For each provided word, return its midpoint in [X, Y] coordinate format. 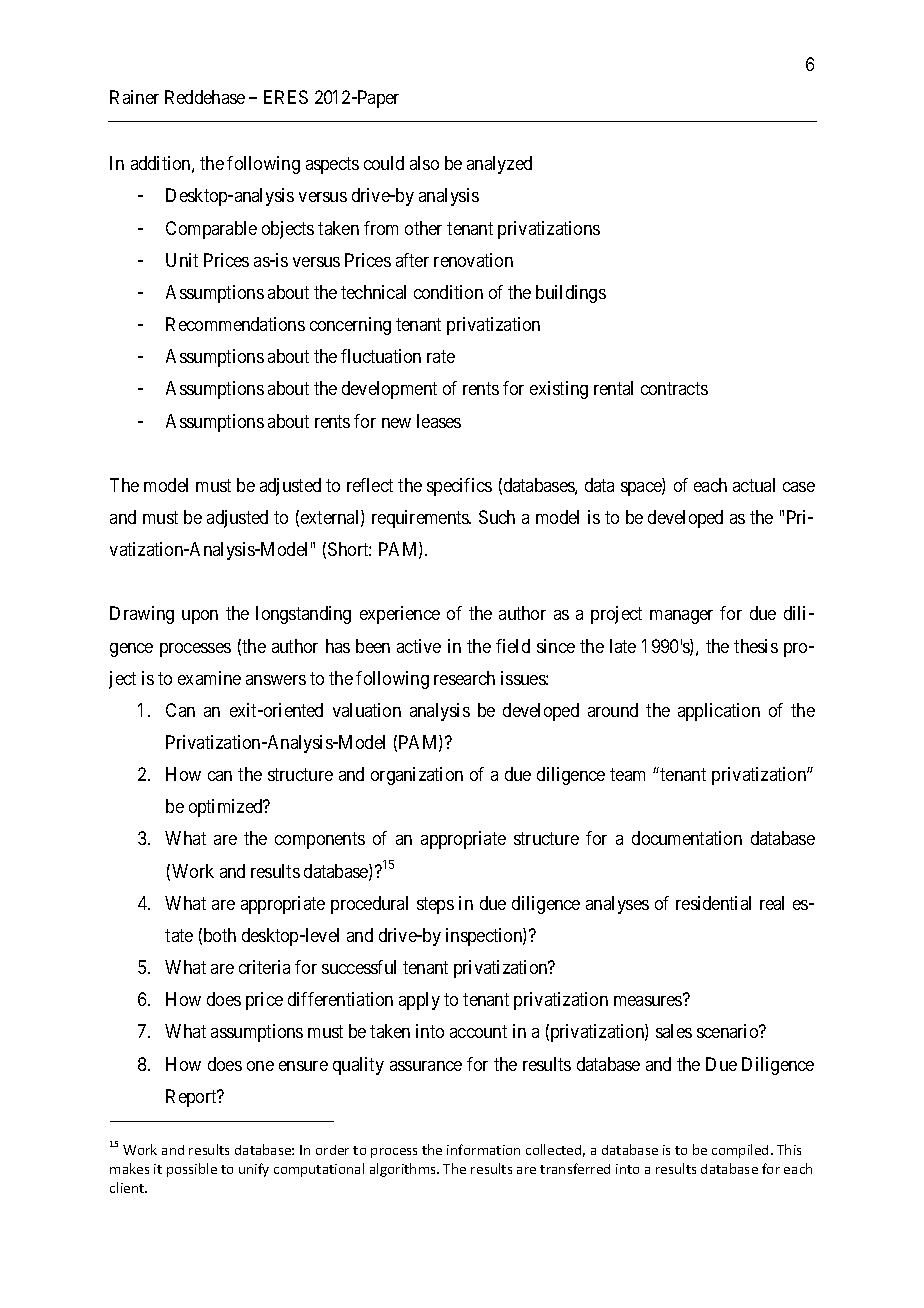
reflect [370, 485]
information [483, 1149]
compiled [740, 1151]
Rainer [134, 97]
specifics [459, 487]
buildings [571, 294]
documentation [687, 838]
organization [417, 776]
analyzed [499, 165]
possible [192, 1170]
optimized [227, 808]
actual [754, 485]
